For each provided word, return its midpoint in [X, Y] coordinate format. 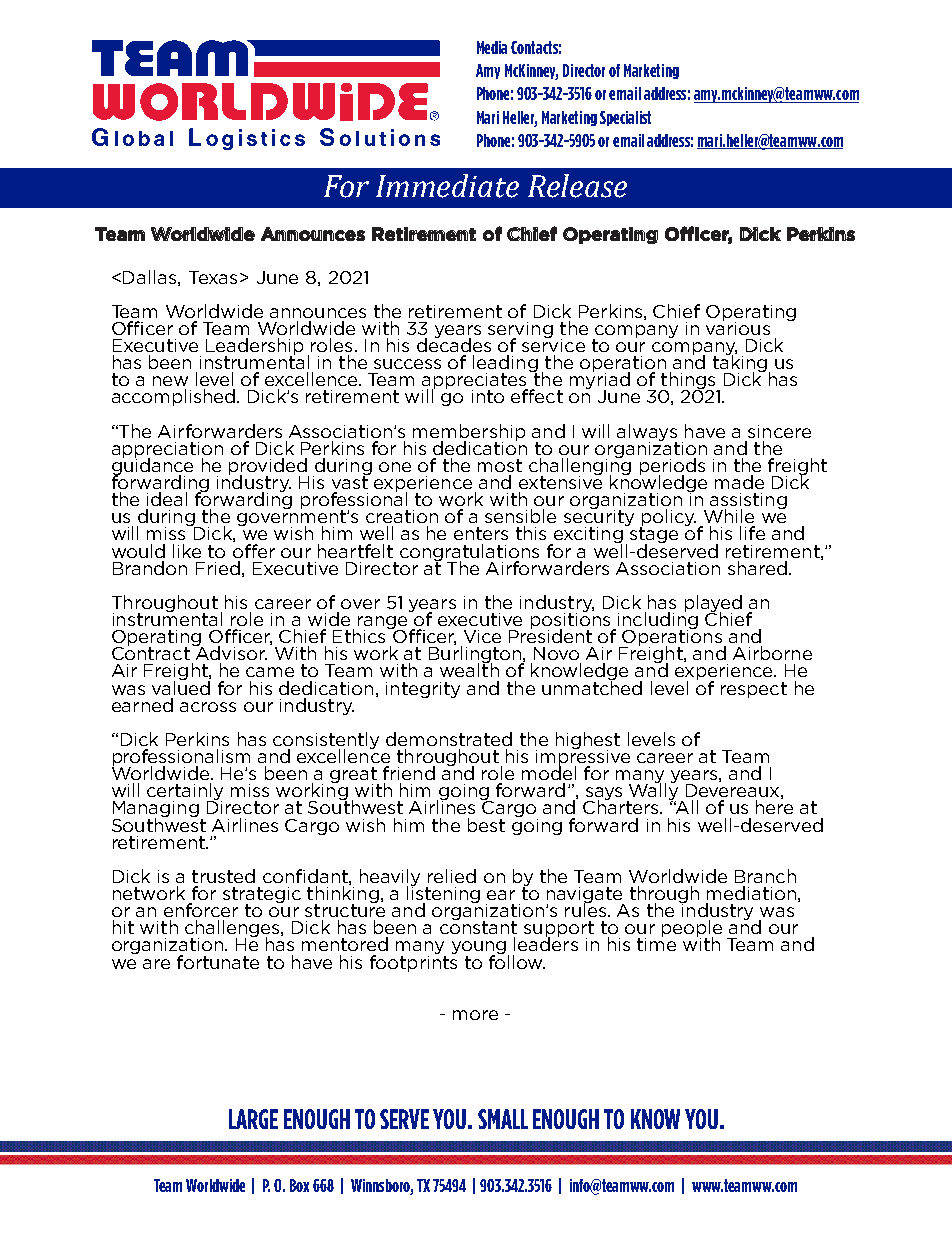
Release [577, 186]
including [658, 621]
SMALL [503, 1119]
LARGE [253, 1119]
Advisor [230, 652]
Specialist [625, 118]
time [656, 943]
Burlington [476, 655]
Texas [213, 277]
